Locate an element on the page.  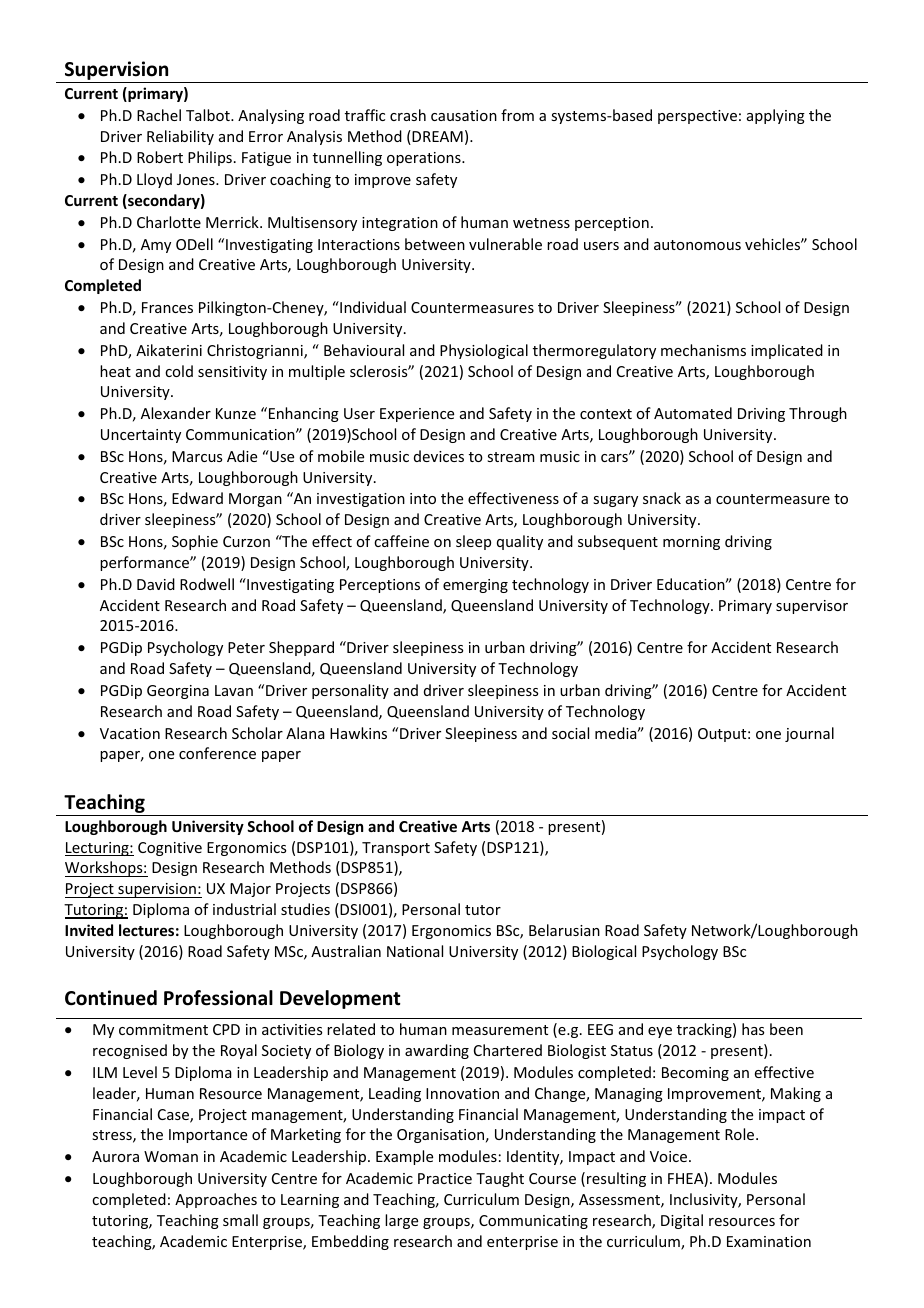
journal is located at coordinates (809, 734).
